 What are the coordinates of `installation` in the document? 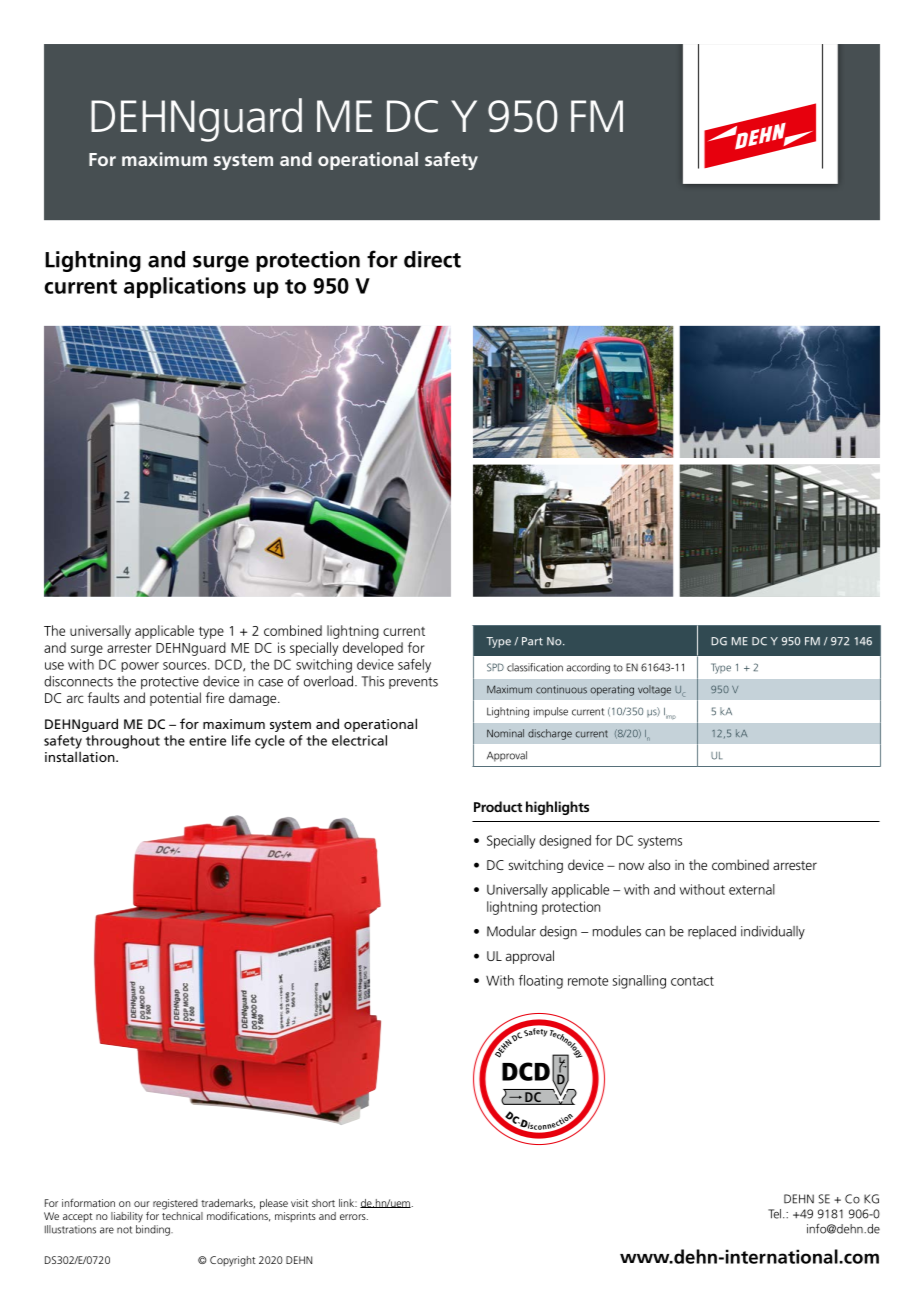 It's located at (81, 756).
